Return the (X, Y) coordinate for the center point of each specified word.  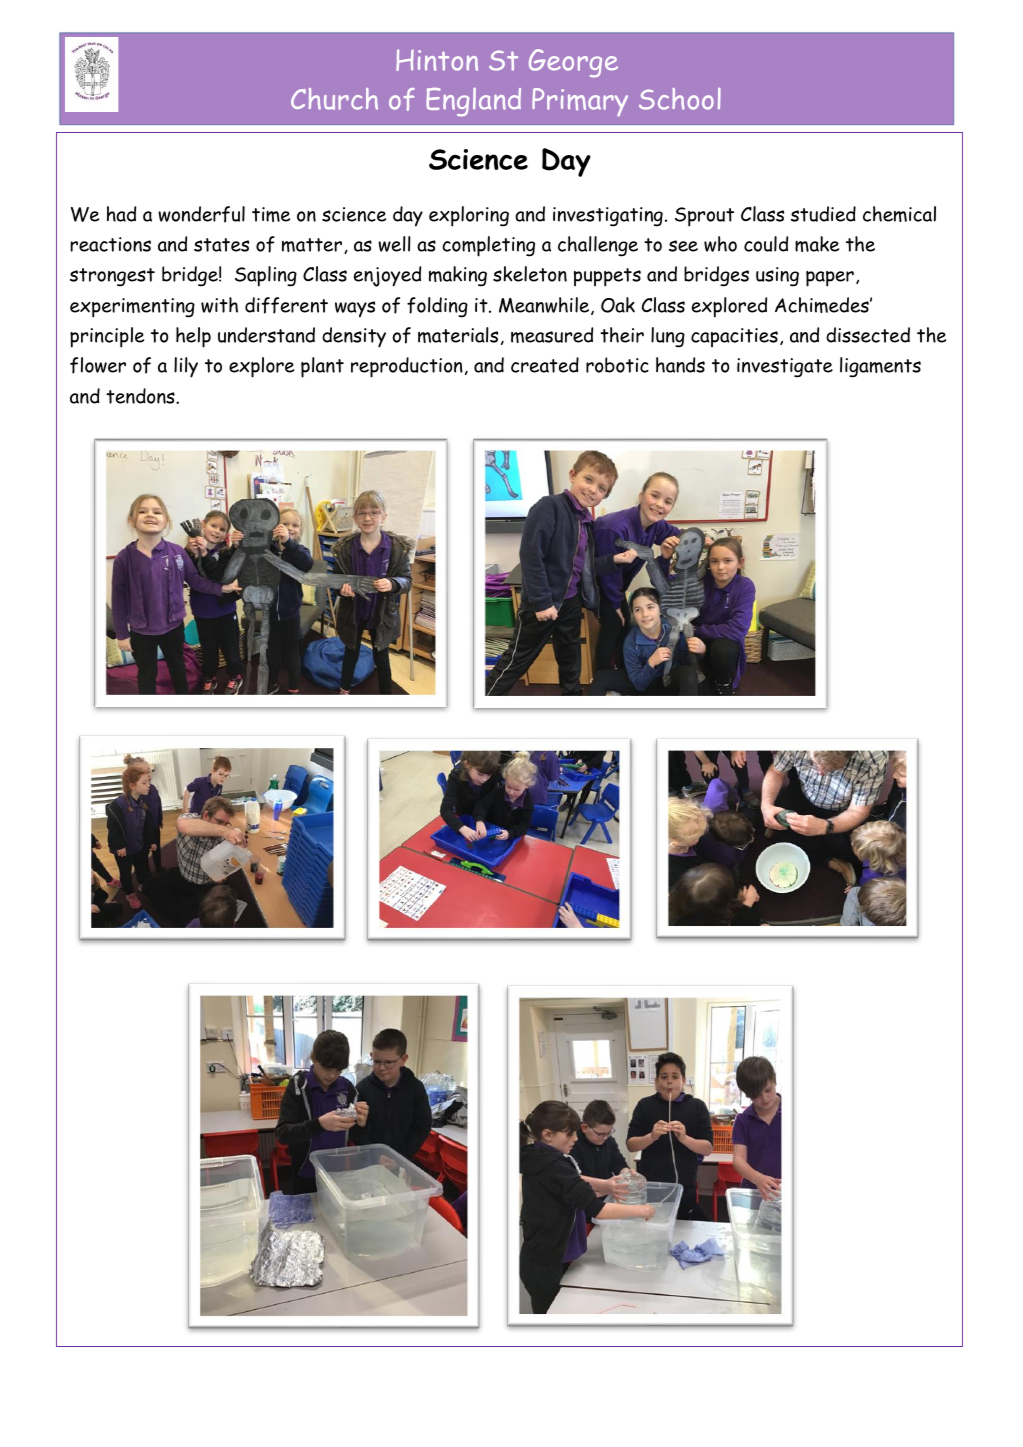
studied (823, 214)
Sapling (266, 276)
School (680, 99)
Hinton (437, 60)
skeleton (530, 274)
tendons (141, 396)
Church (334, 99)
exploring (469, 216)
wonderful (201, 214)
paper (830, 279)
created (545, 365)
